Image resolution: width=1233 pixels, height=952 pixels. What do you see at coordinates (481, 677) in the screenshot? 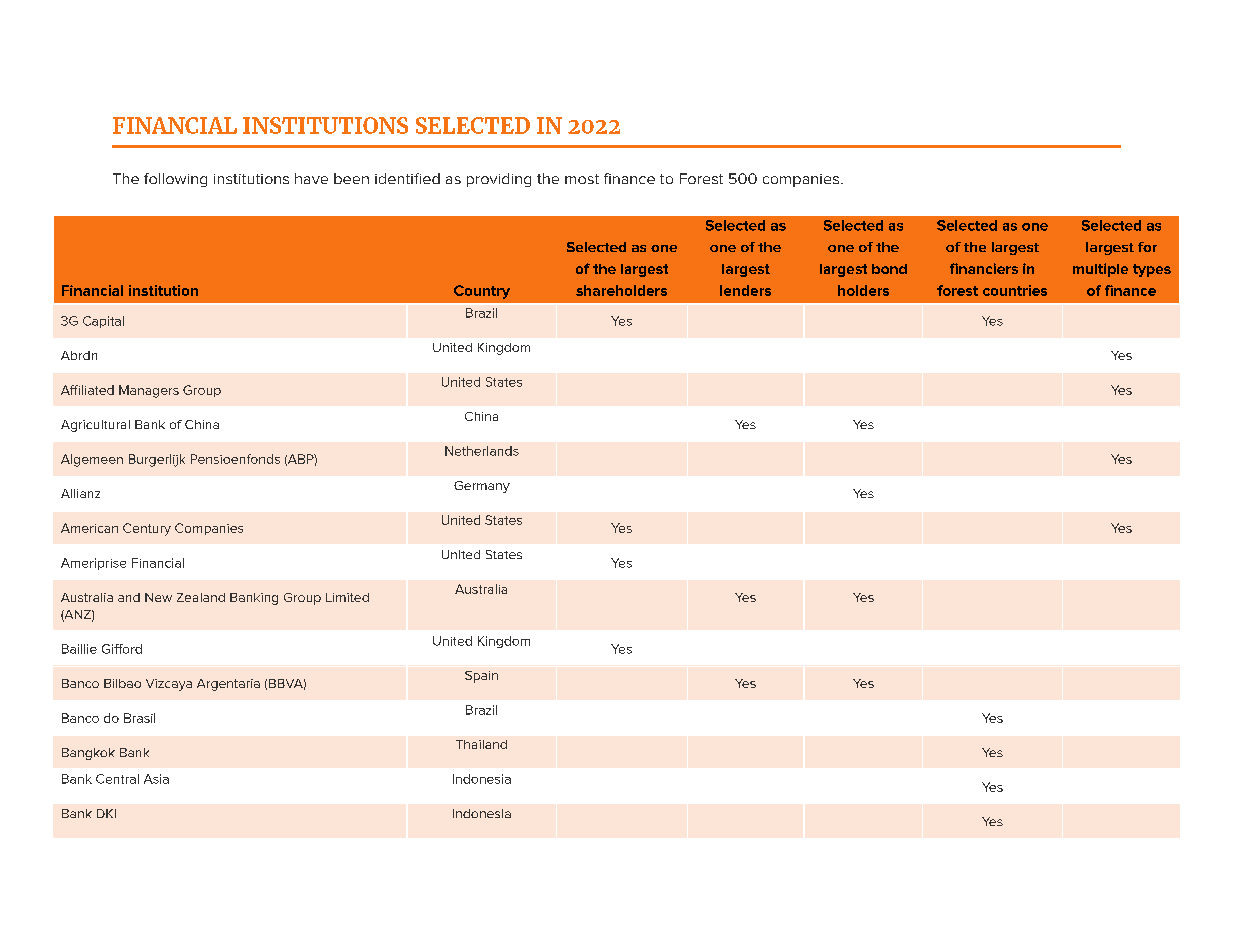
I see `Spain` at bounding box center [481, 677].
